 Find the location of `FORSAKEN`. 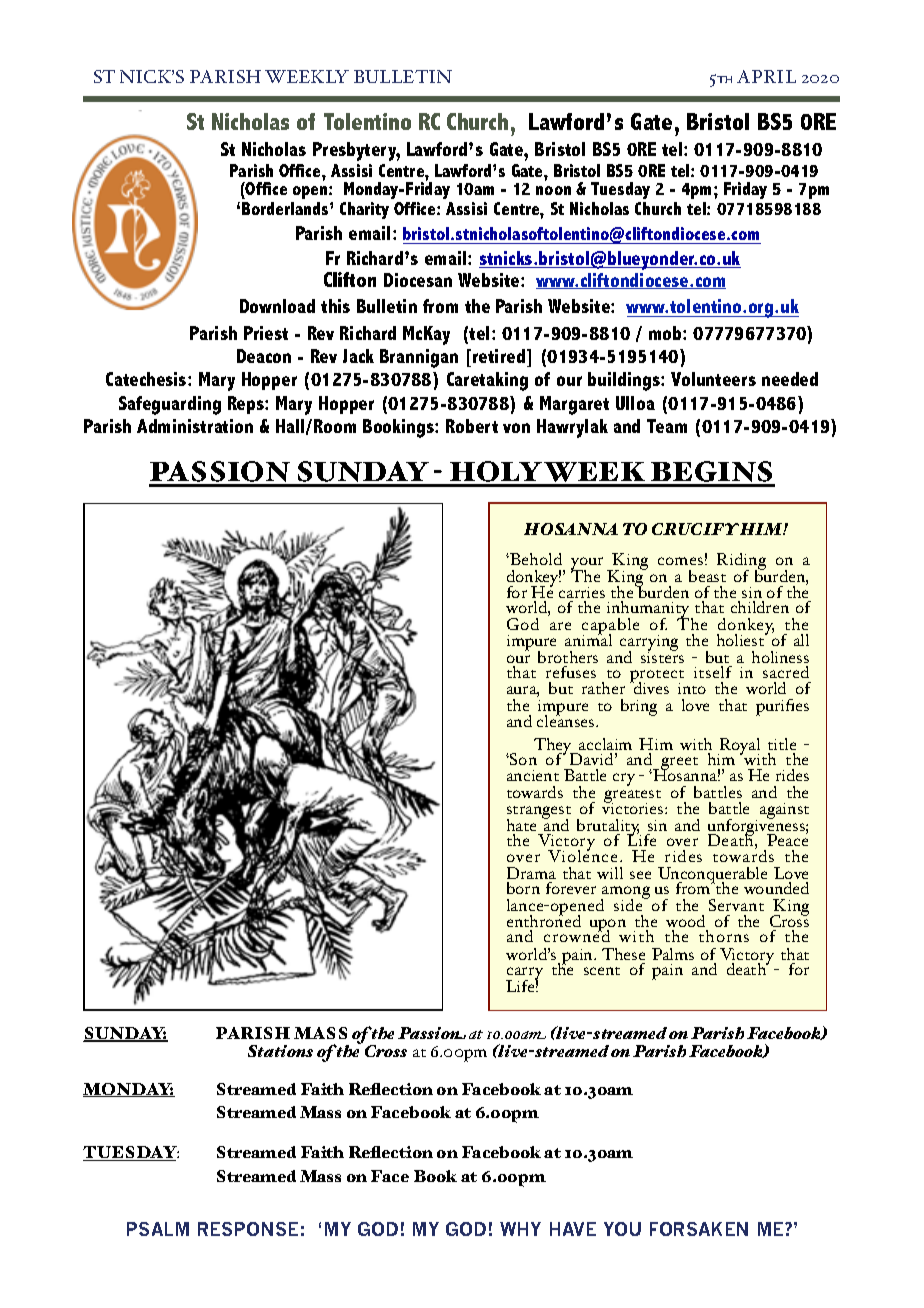

FORSAKEN is located at coordinates (699, 1229).
